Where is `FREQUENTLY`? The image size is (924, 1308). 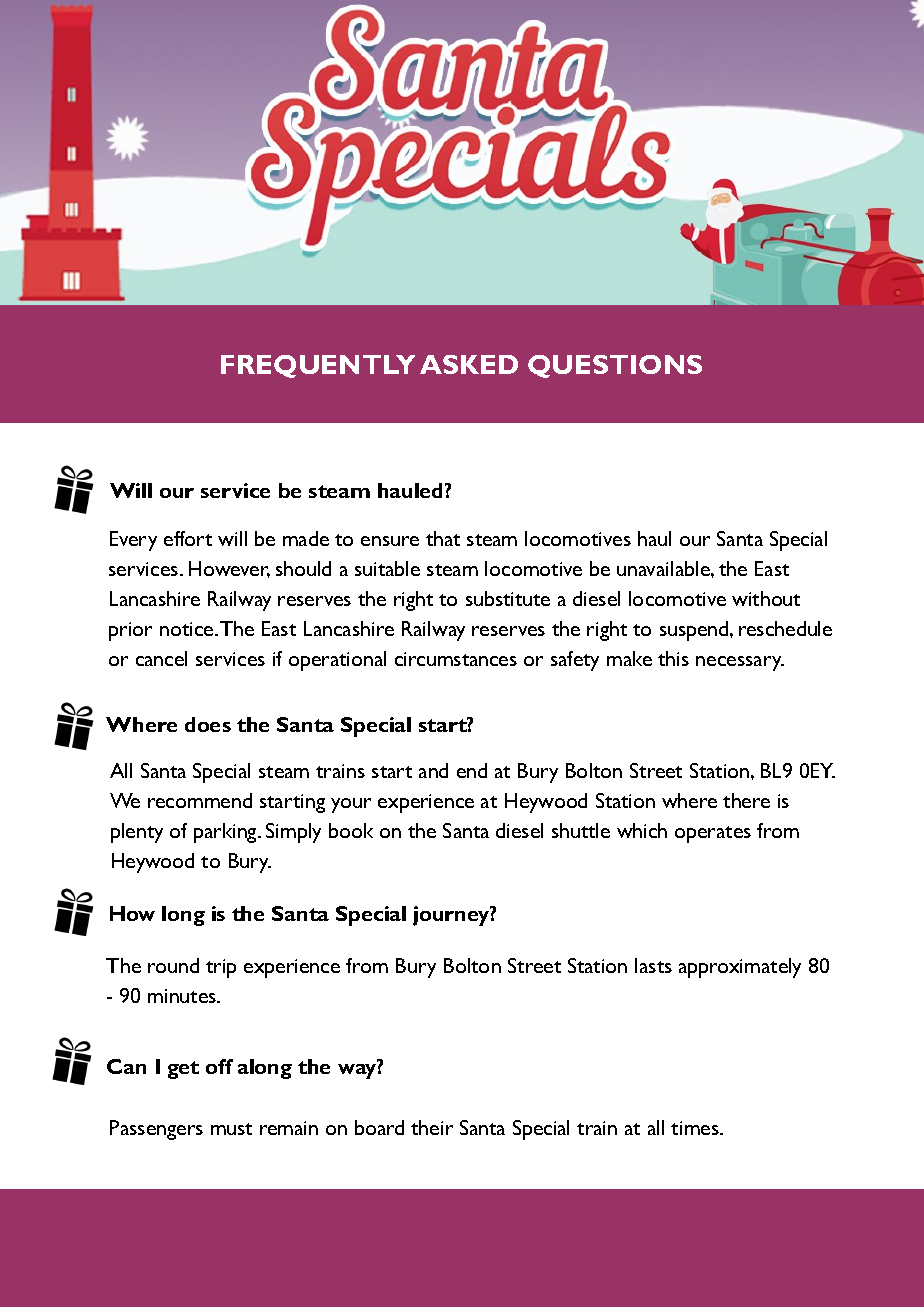 FREQUENTLY is located at coordinates (318, 366).
